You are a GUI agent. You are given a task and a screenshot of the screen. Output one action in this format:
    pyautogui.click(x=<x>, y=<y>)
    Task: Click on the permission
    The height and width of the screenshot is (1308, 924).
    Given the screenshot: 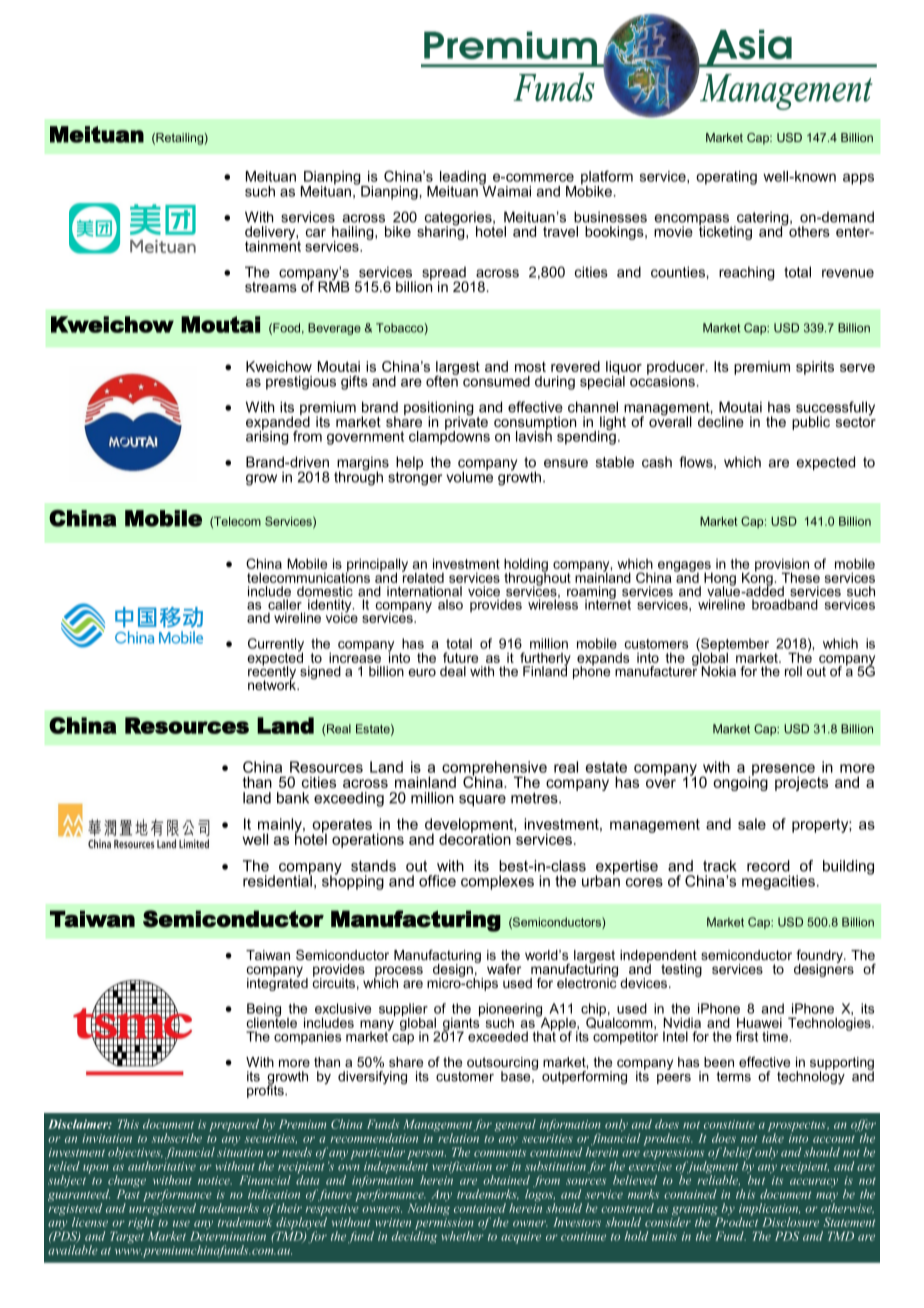 What is the action you would take?
    pyautogui.click(x=444, y=1225)
